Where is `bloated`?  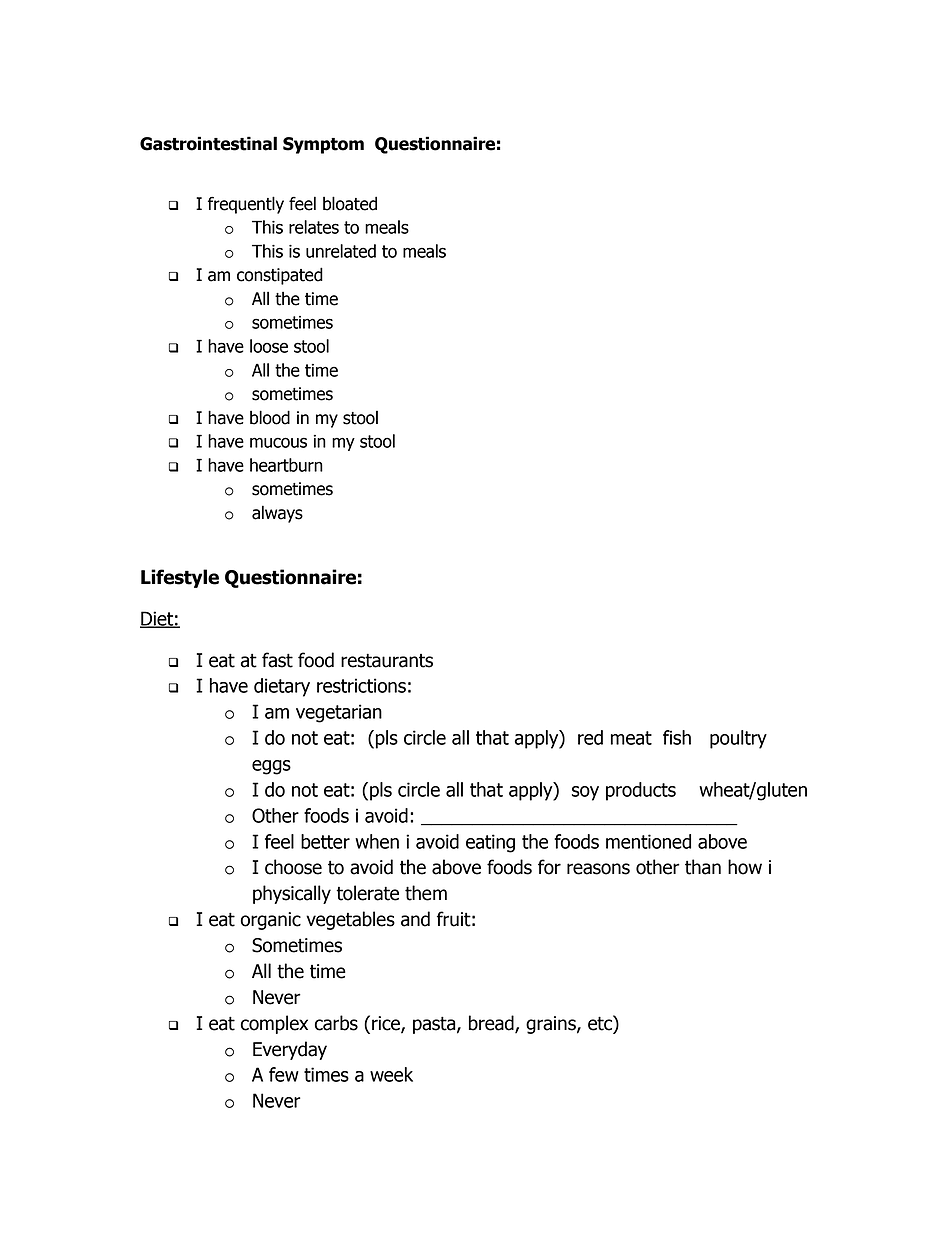
bloated is located at coordinates (350, 203).
